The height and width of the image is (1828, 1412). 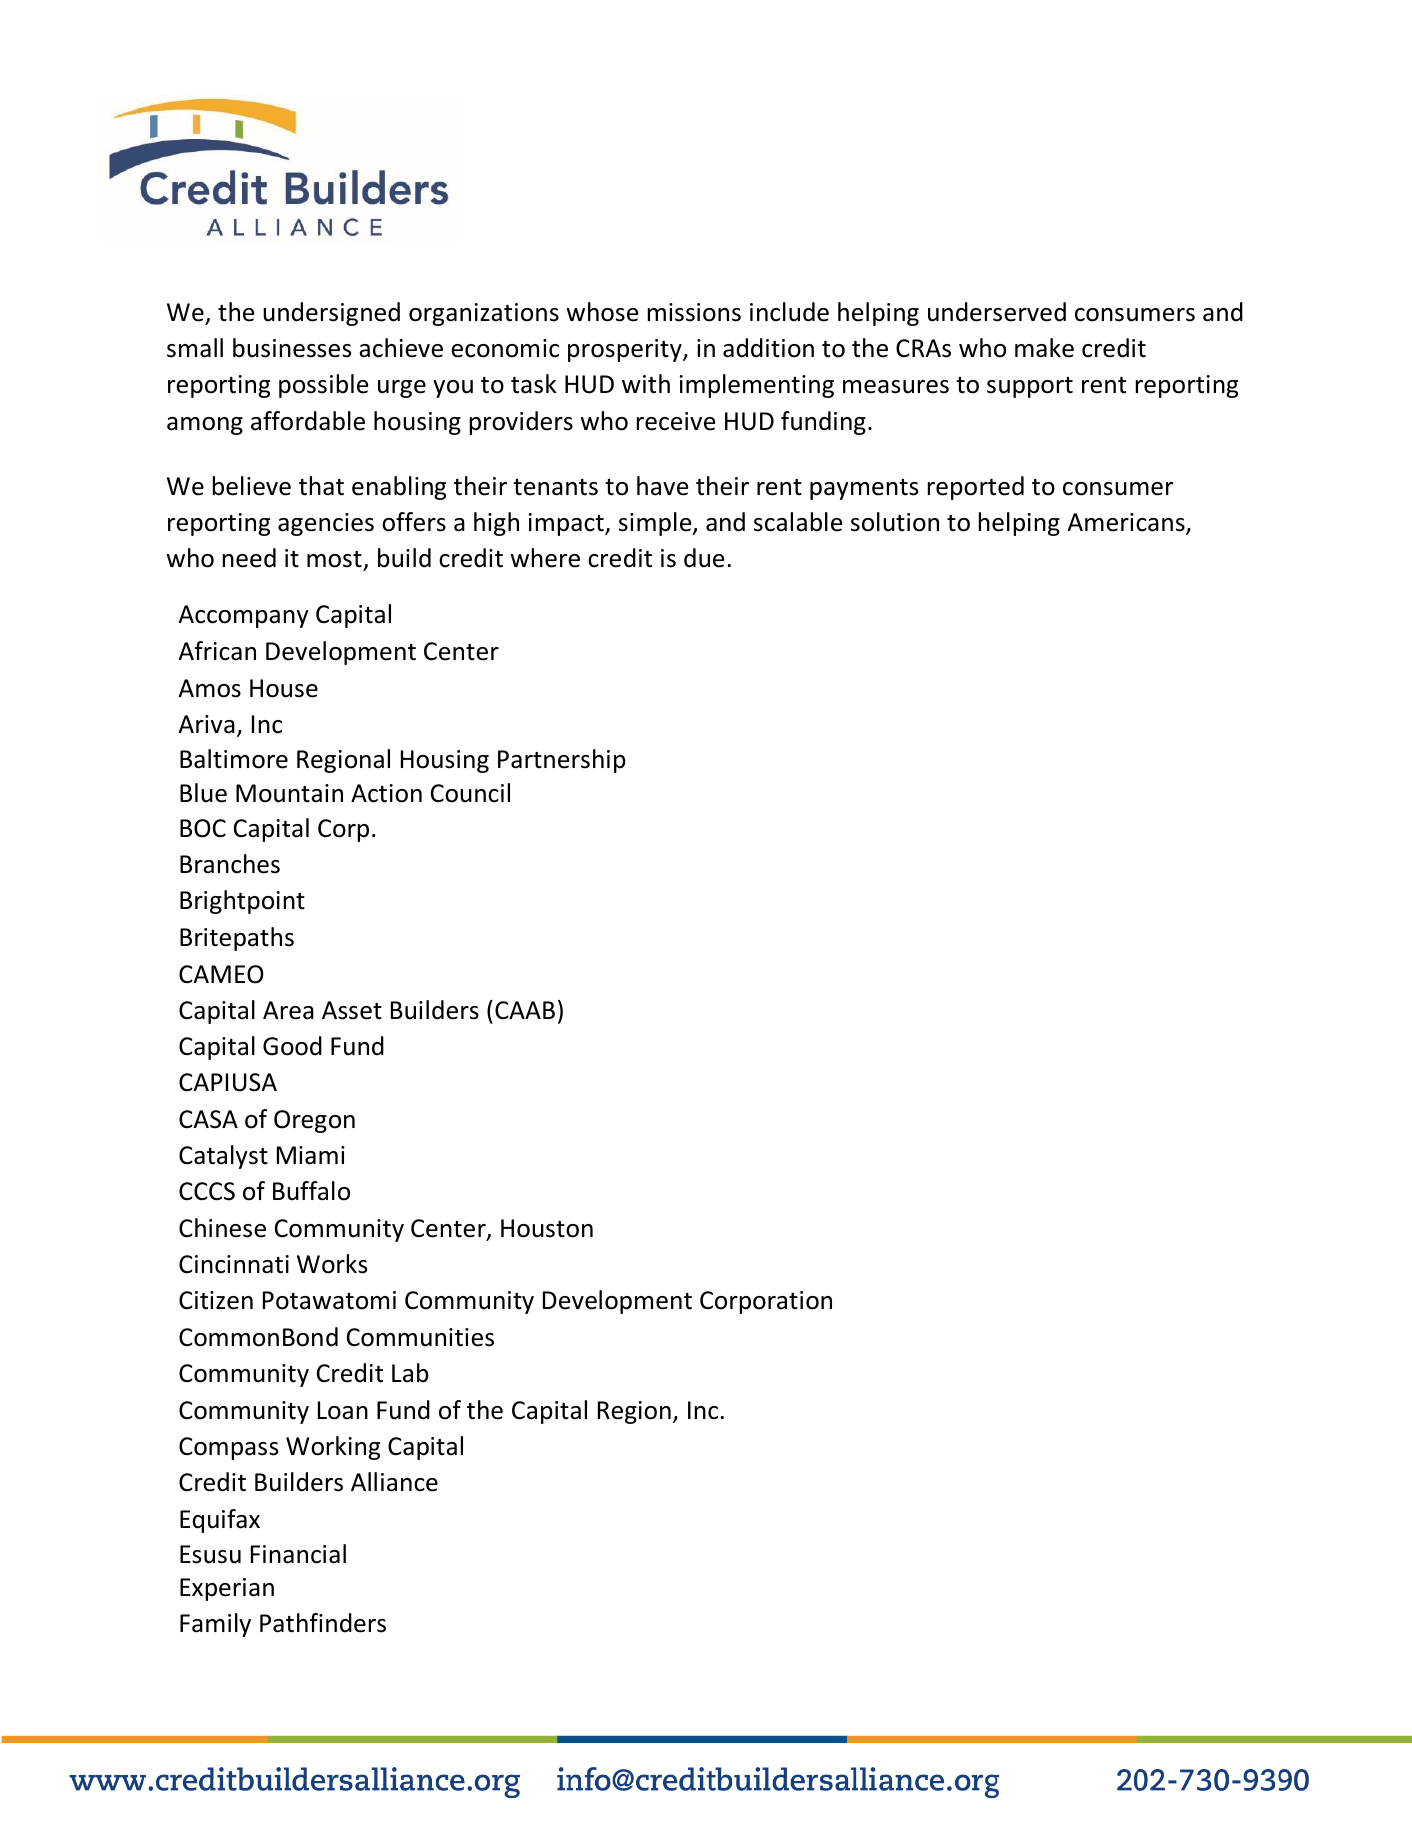 What do you see at coordinates (626, 350) in the image?
I see `prosperity` at bounding box center [626, 350].
